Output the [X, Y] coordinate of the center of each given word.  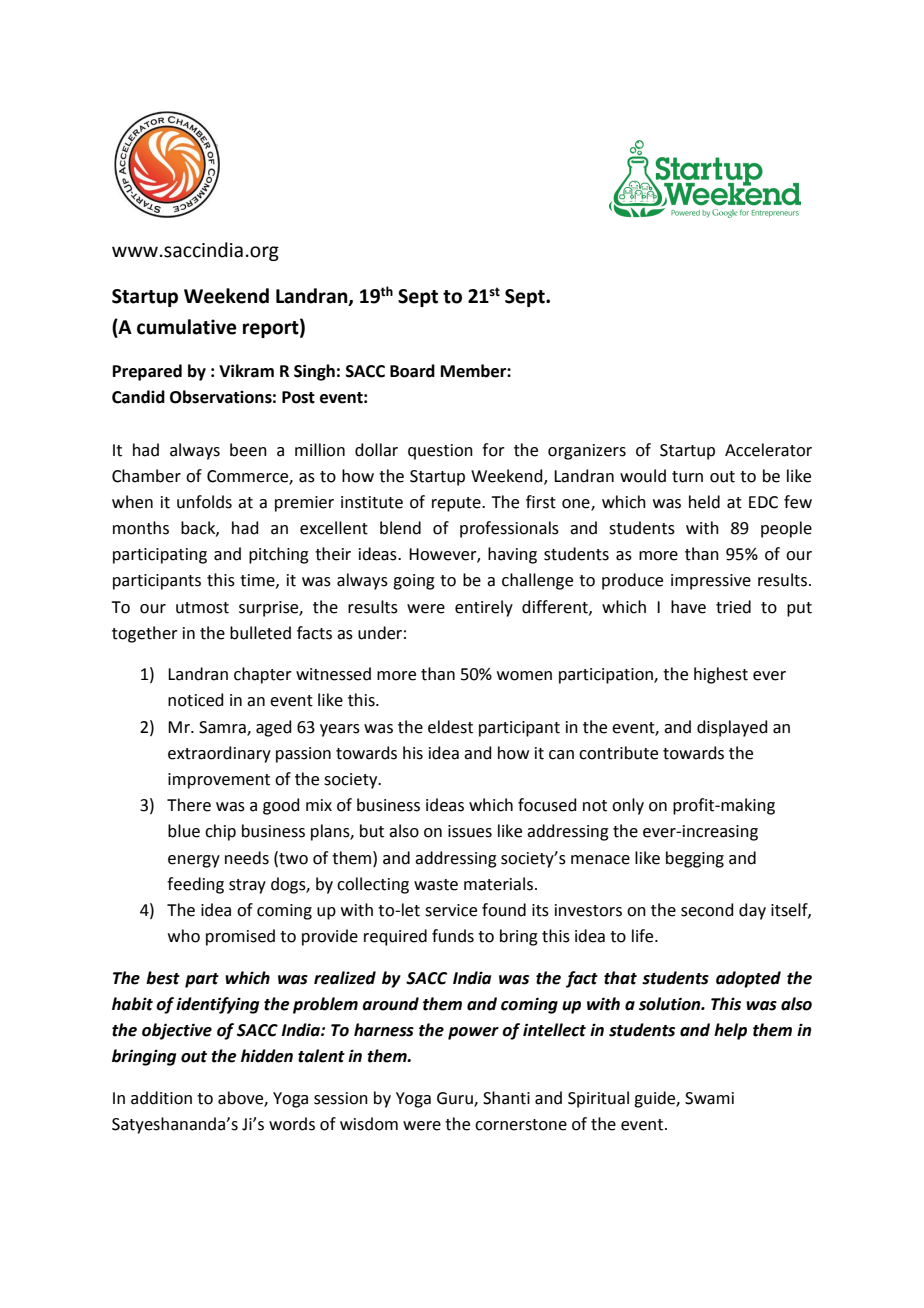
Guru [456, 1099]
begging [695, 859]
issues [470, 831]
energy [194, 861]
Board [412, 371]
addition [161, 1098]
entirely [484, 608]
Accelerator [768, 450]
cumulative [187, 327]
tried [733, 607]
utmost [202, 608]
